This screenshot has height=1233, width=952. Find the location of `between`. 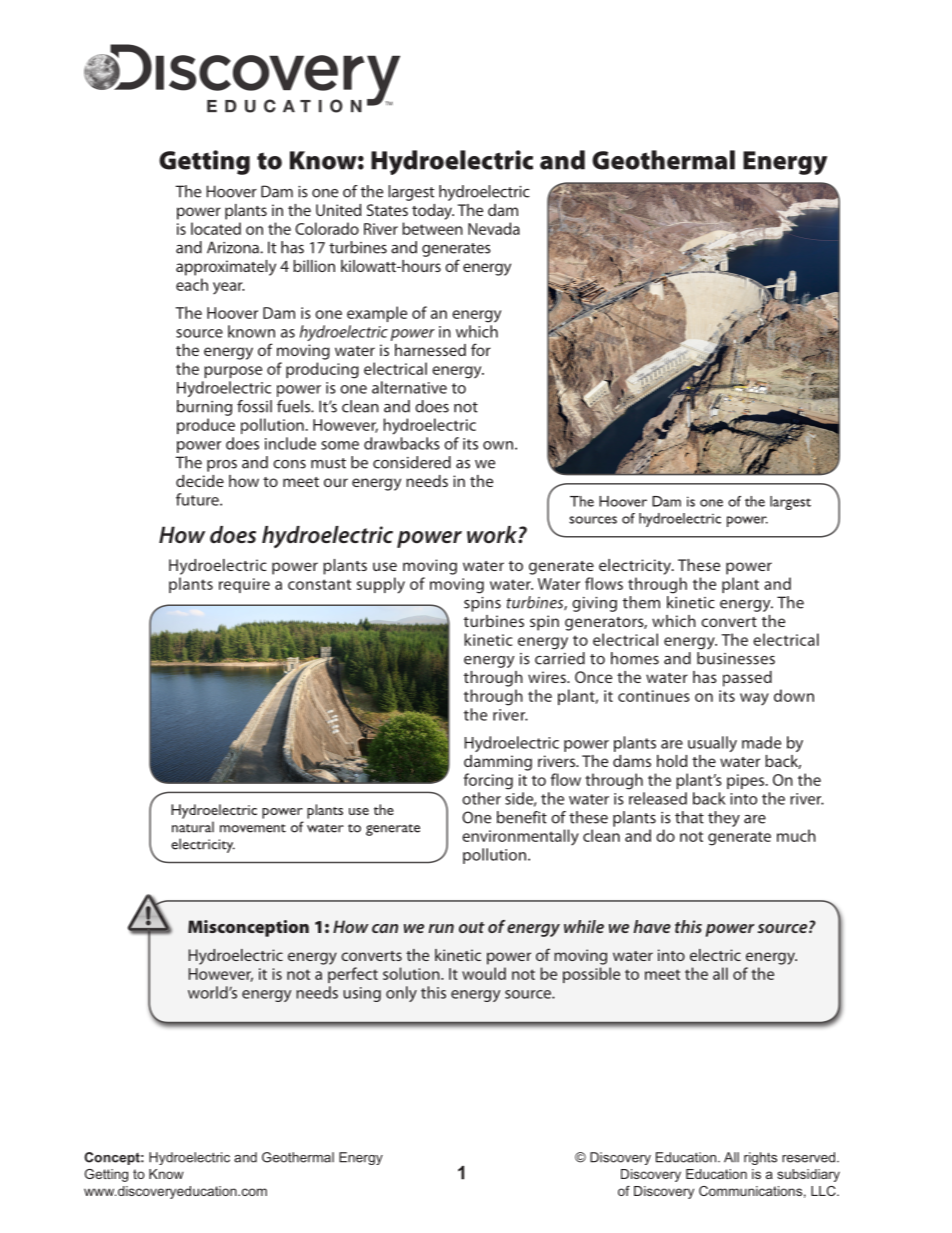

between is located at coordinates (432, 228).
